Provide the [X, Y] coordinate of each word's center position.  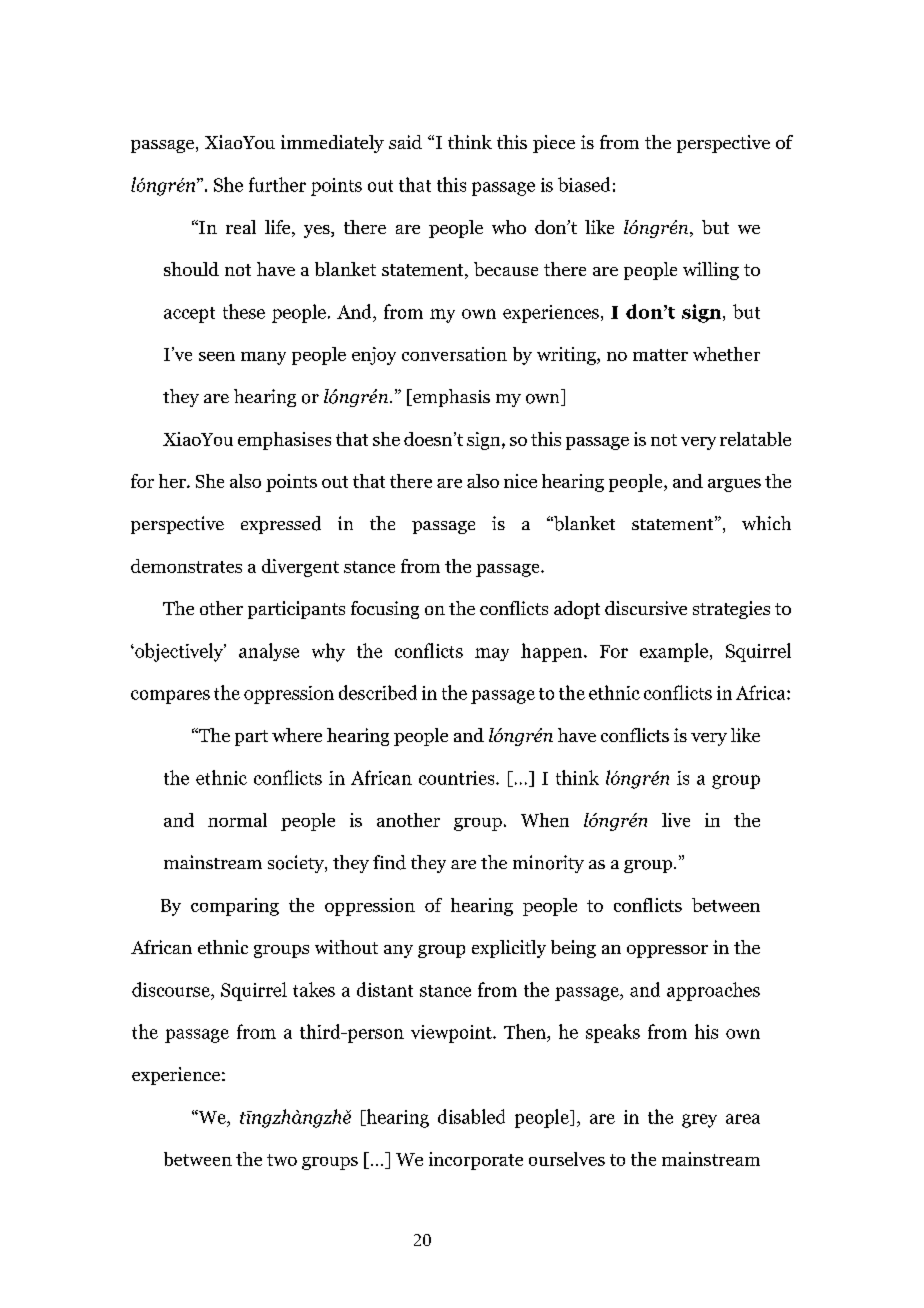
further [277, 184]
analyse [269, 652]
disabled [471, 1116]
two [282, 1160]
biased [584, 184]
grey [699, 1121]
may [492, 654]
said [405, 142]
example [675, 652]
